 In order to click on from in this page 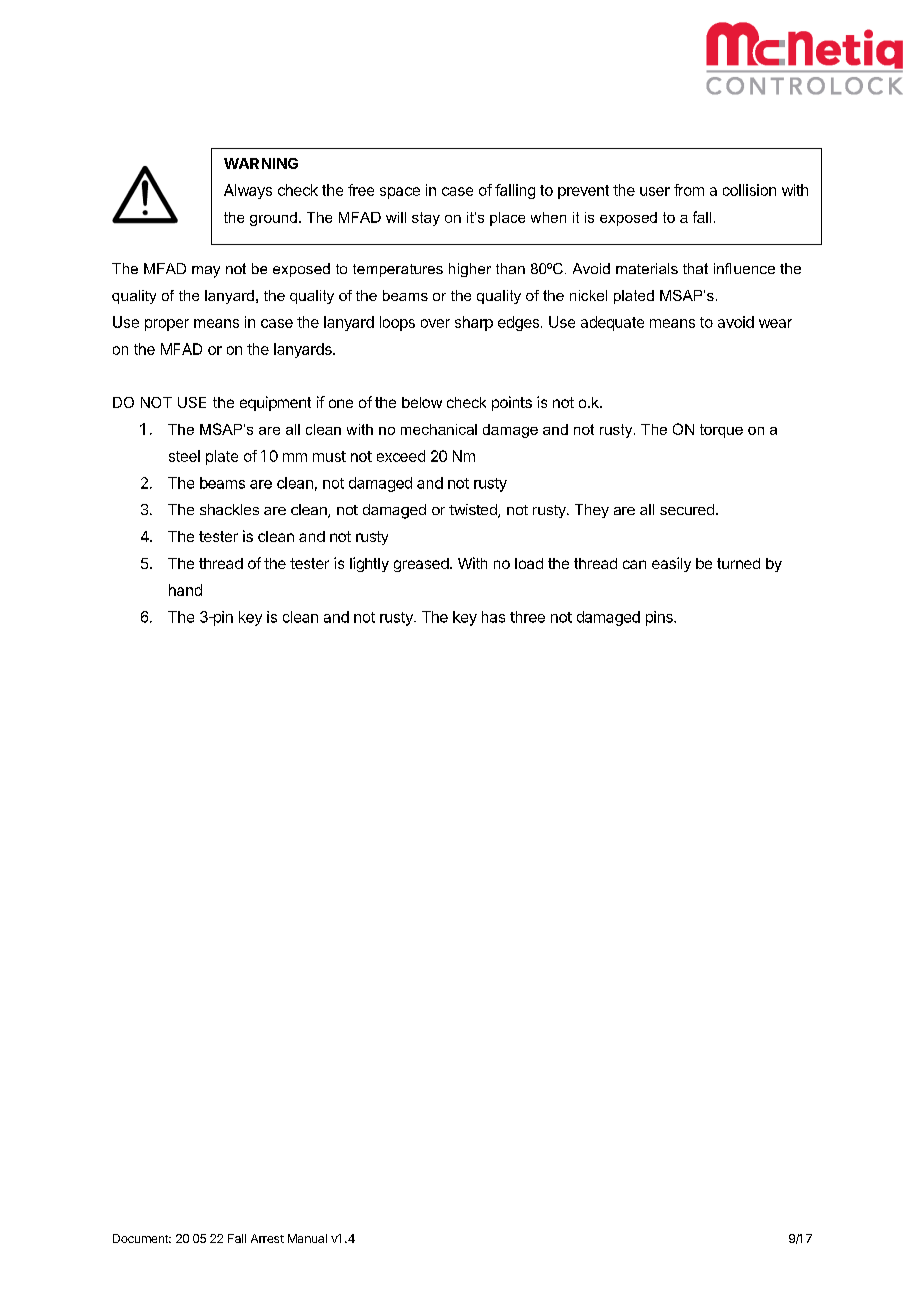, I will do `click(689, 190)`.
